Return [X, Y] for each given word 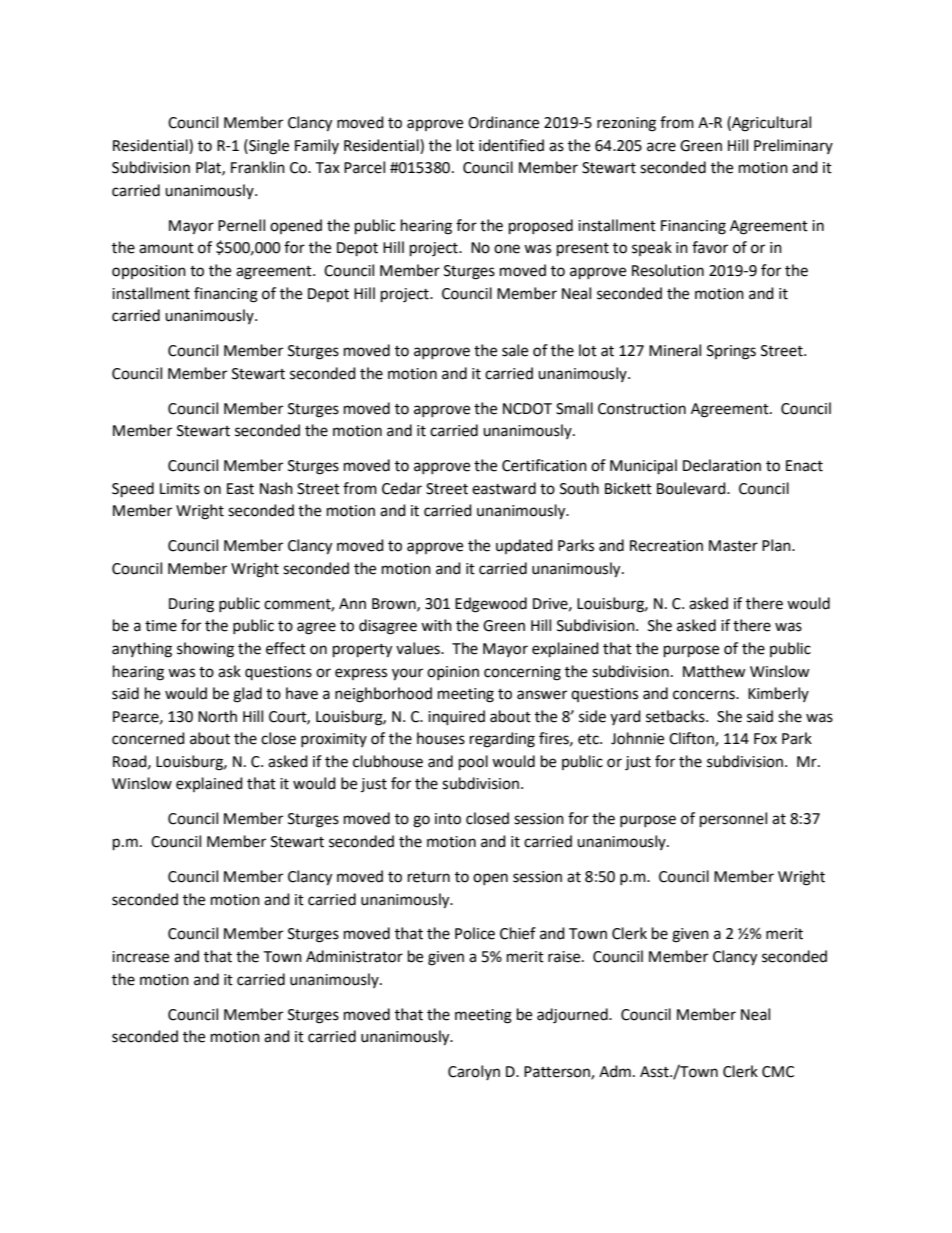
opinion [453, 673]
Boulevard [692, 488]
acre [661, 147]
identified [511, 145]
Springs [731, 352]
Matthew [714, 671]
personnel [733, 820]
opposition [149, 272]
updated [524, 546]
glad [247, 695]
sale [515, 350]
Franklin [258, 167]
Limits [180, 489]
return [429, 877]
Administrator [354, 956]
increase [140, 957]
